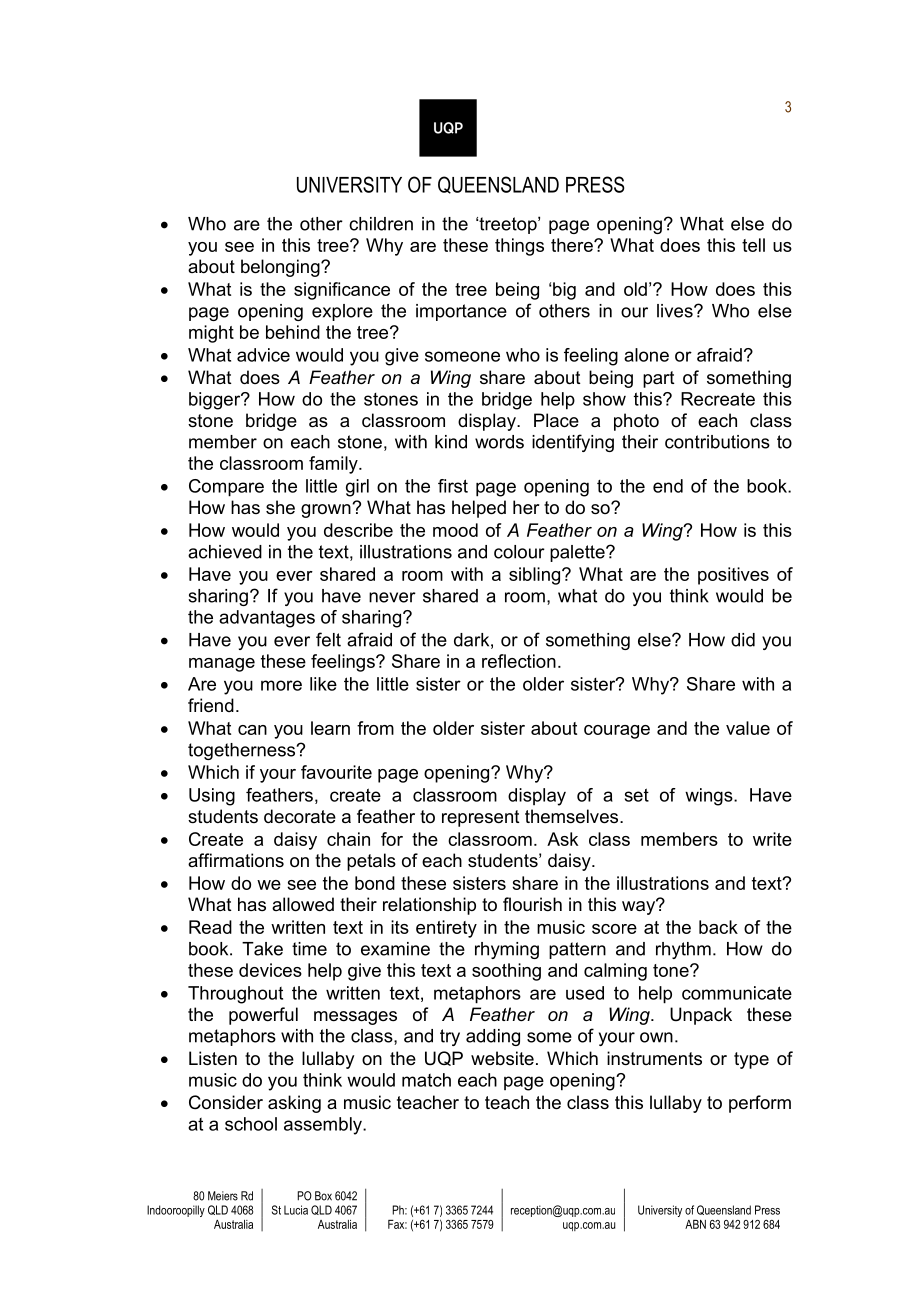 The image size is (924, 1308). I want to click on positives, so click(733, 576).
